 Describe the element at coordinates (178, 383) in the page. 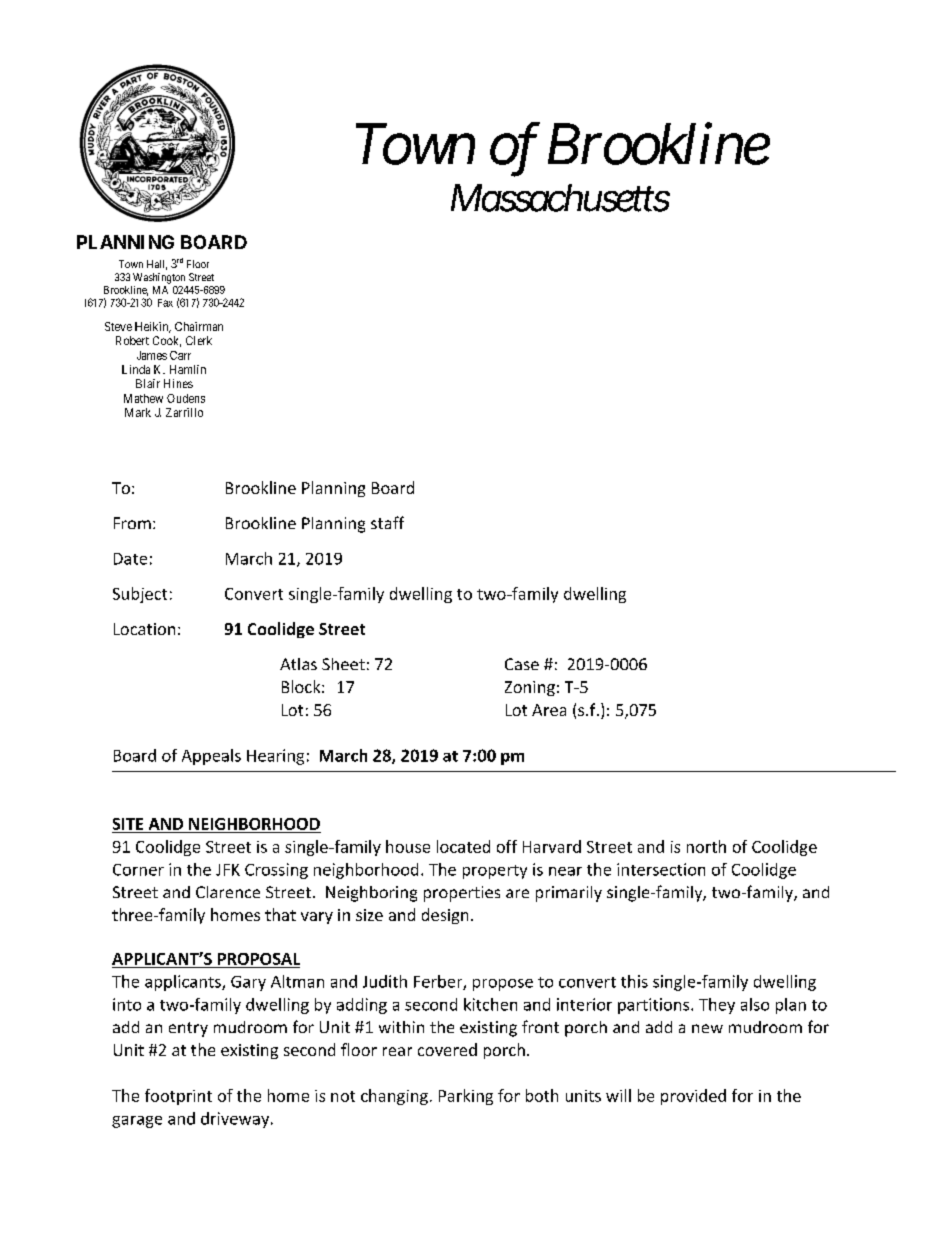

I see `Hines` at that location.
